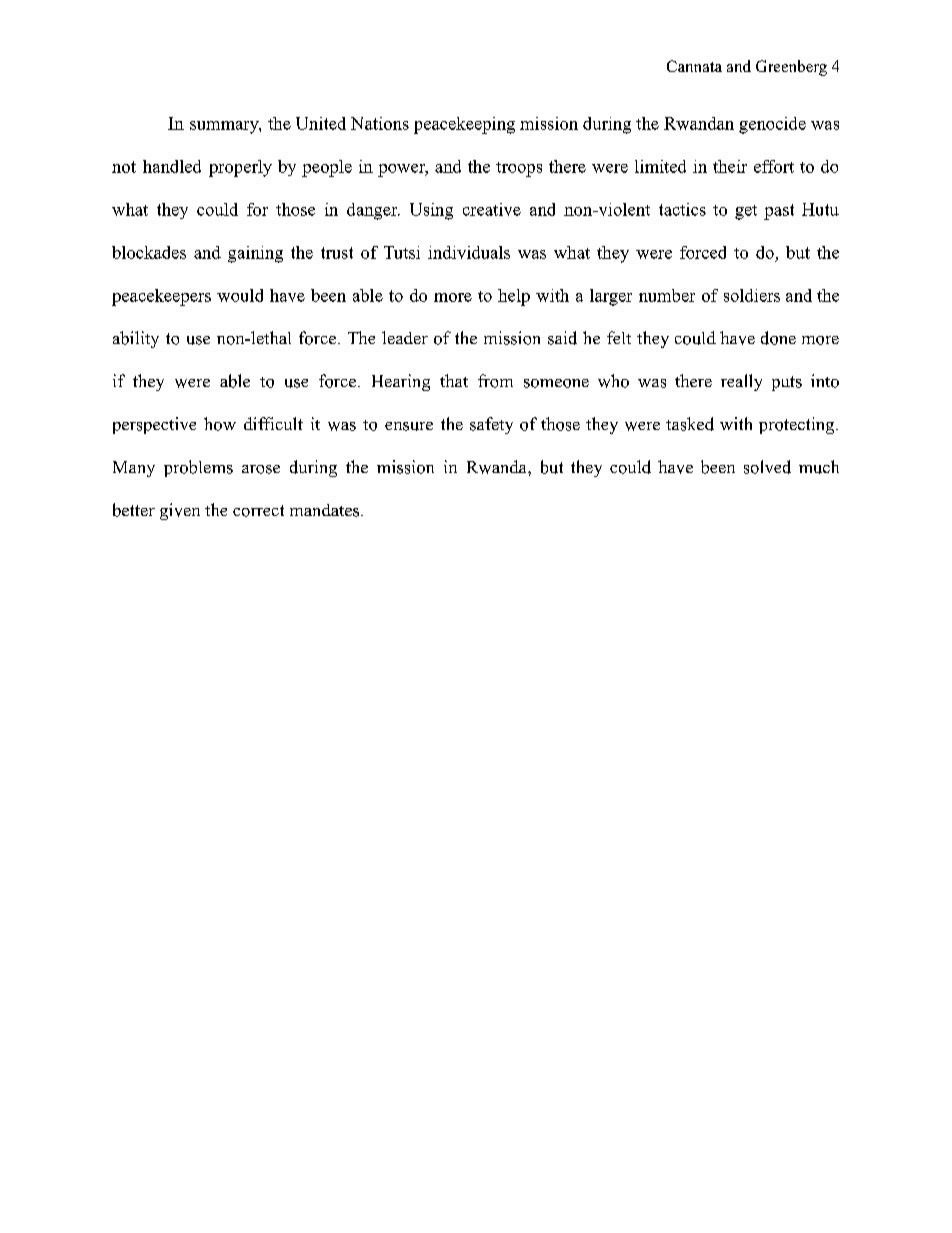  Describe the element at coordinates (791, 68) in the document. I see `Greenberg` at that location.
